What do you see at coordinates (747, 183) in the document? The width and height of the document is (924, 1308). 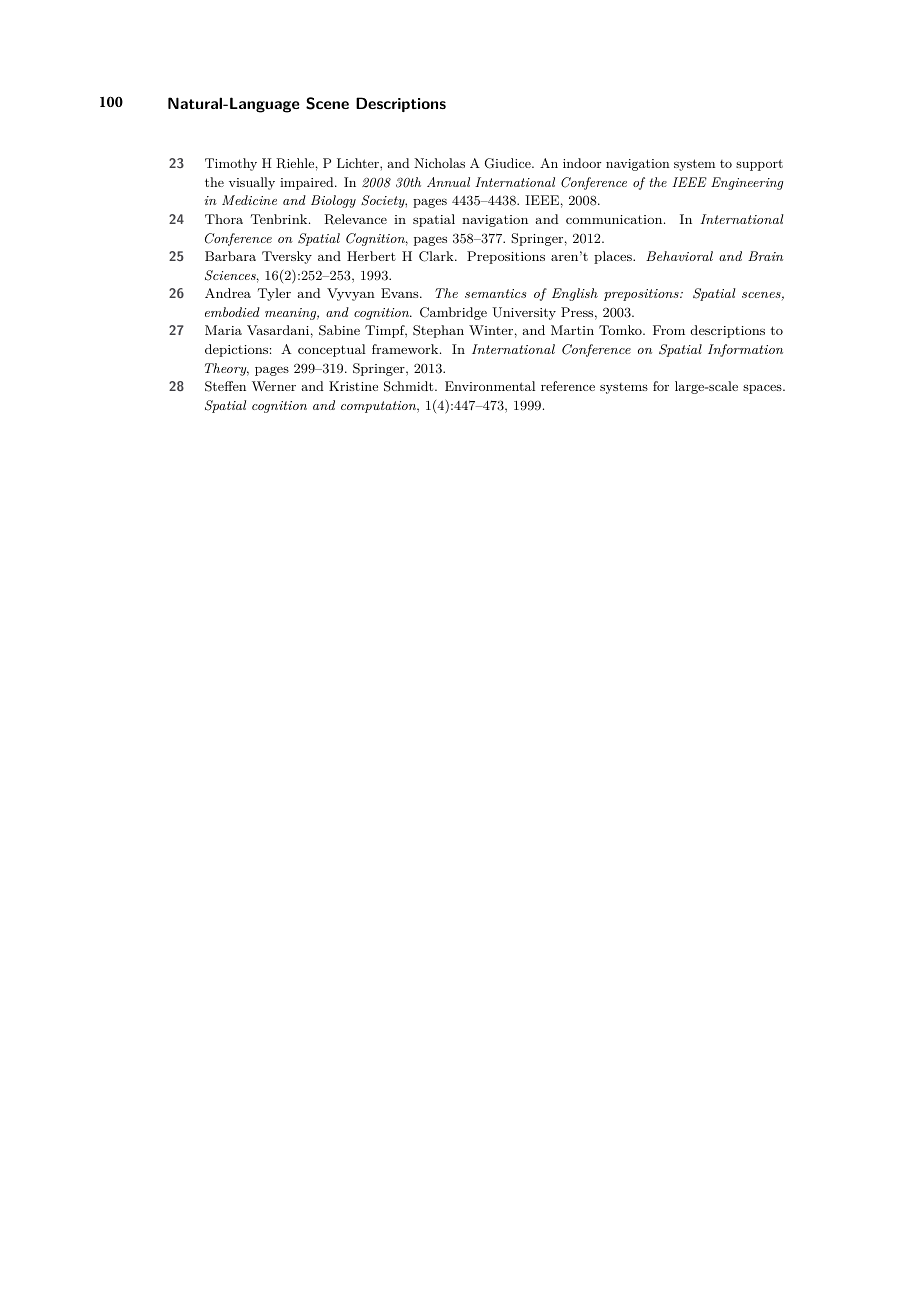 I see `Engineering` at bounding box center [747, 183].
